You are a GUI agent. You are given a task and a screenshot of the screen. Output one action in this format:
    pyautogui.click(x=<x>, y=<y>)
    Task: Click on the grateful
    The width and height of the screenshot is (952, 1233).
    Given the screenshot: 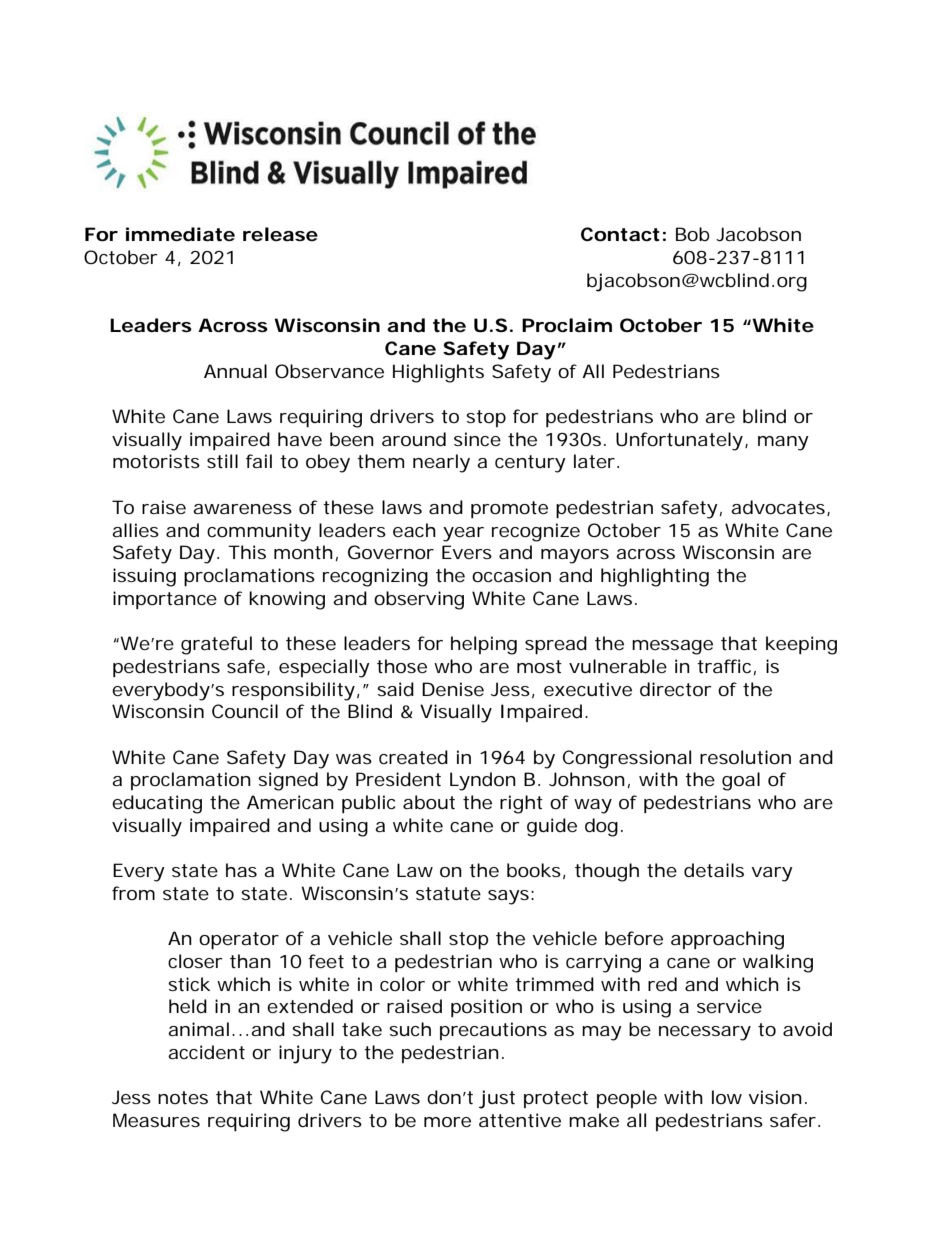 What is the action you would take?
    pyautogui.click(x=216, y=645)
